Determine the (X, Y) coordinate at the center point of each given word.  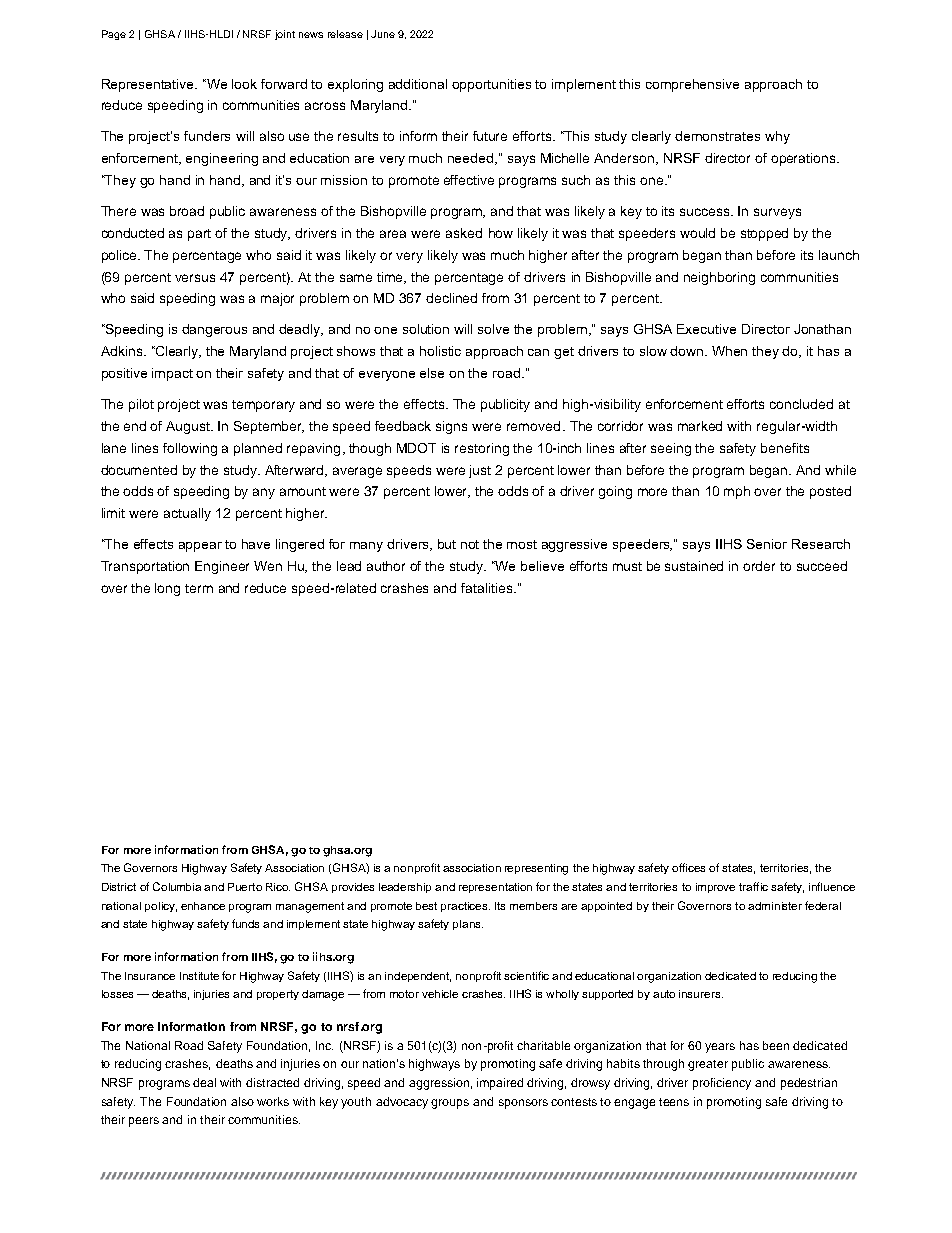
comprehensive (692, 85)
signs (451, 427)
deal (204, 1082)
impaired (500, 1084)
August (189, 427)
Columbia (177, 886)
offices (688, 867)
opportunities (491, 85)
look (244, 84)
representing (536, 869)
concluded (801, 404)
